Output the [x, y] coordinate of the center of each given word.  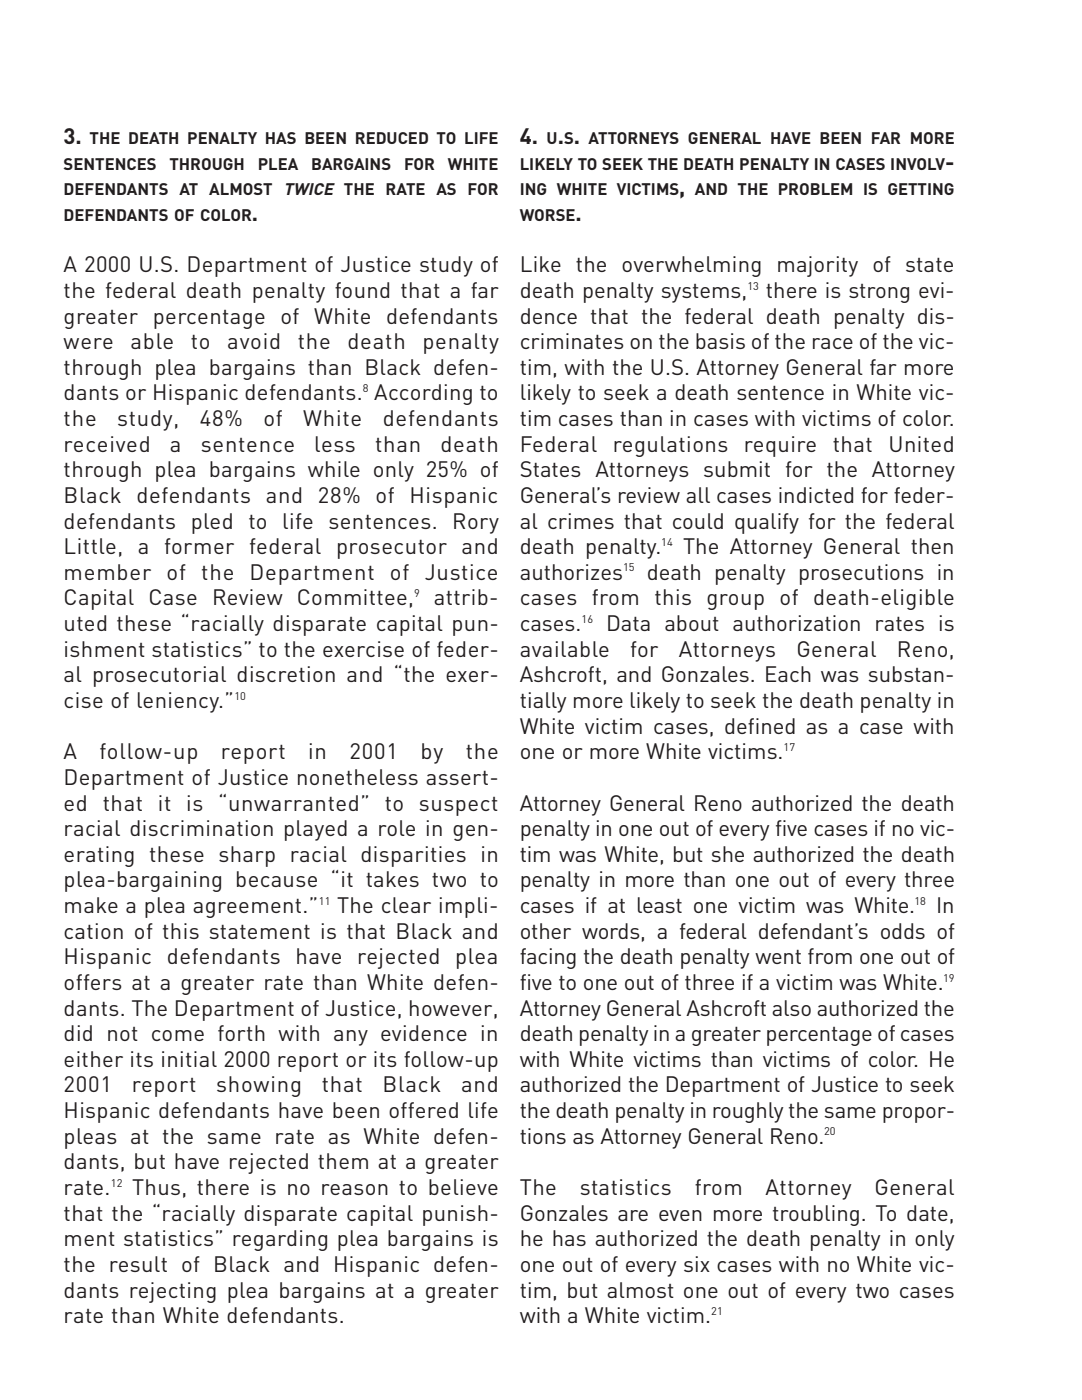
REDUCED [392, 138]
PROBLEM [815, 189]
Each [788, 674]
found [362, 290]
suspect [458, 806]
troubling [816, 1215]
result [138, 1264]
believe [463, 1187]
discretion [286, 674]
